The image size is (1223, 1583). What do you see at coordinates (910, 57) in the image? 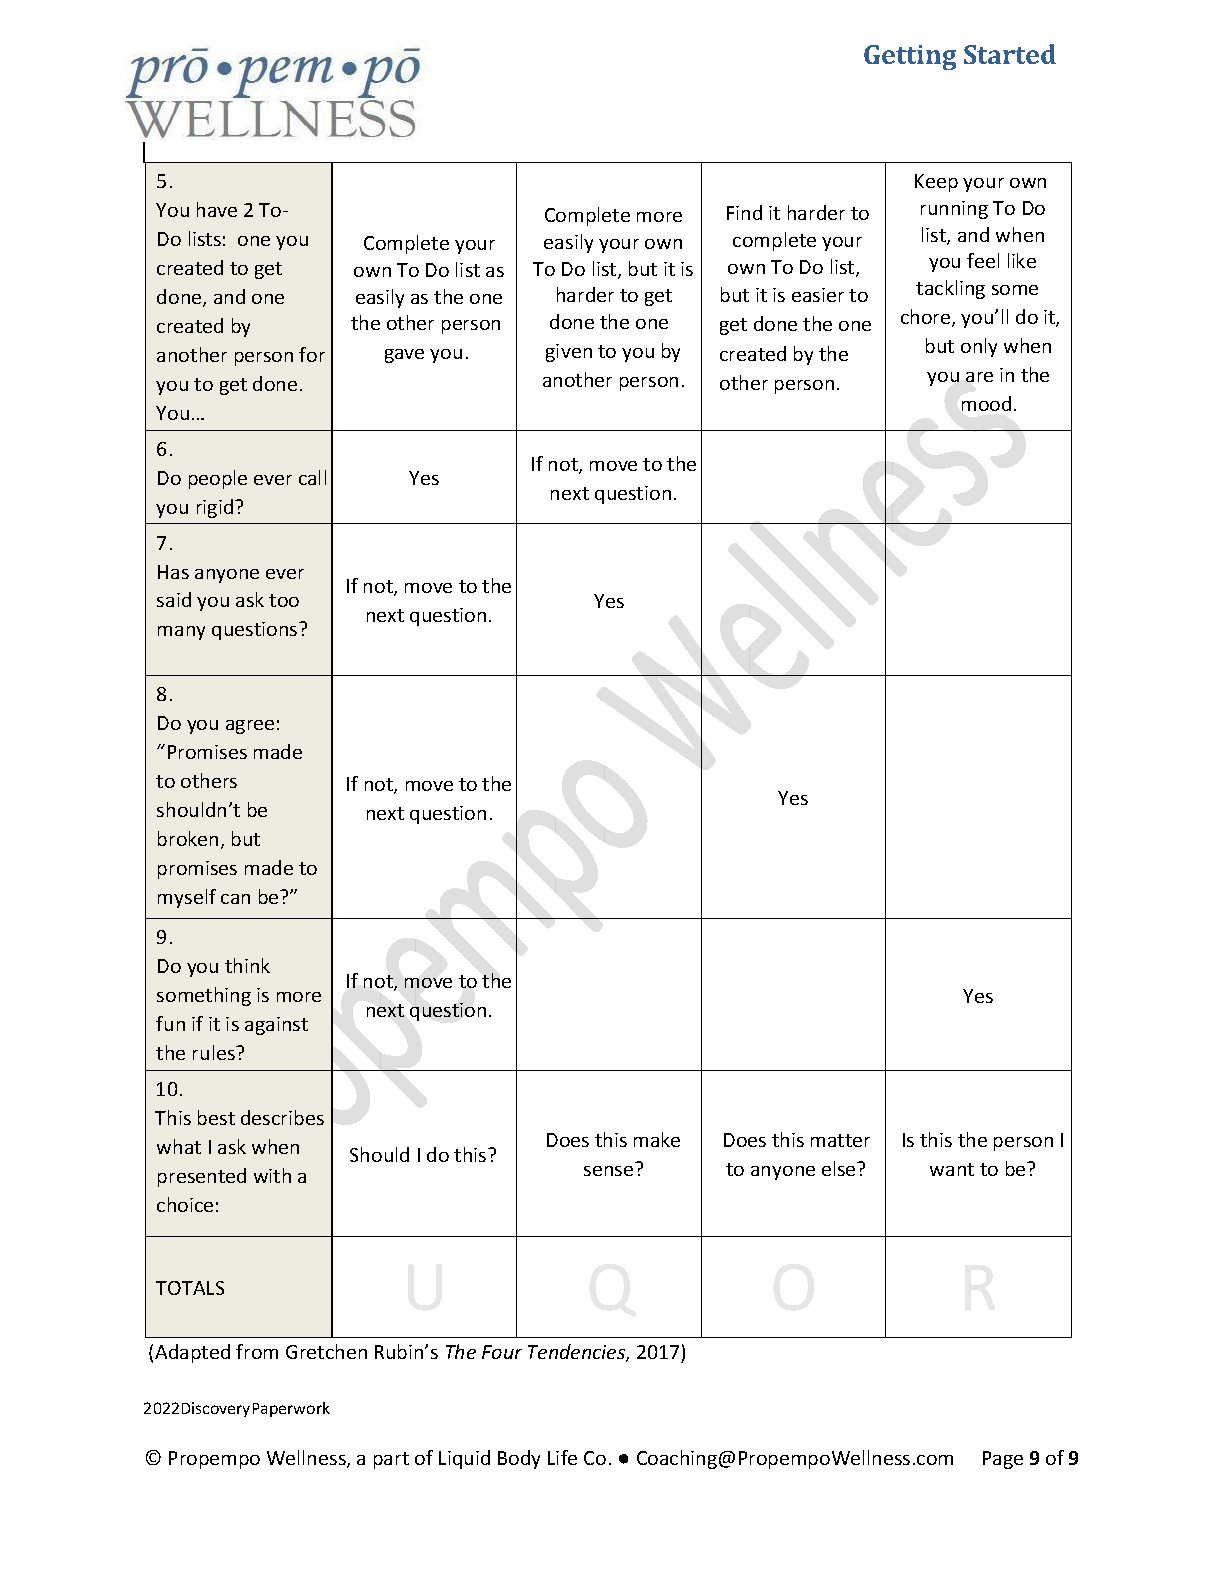
I see `Getting` at bounding box center [910, 57].
